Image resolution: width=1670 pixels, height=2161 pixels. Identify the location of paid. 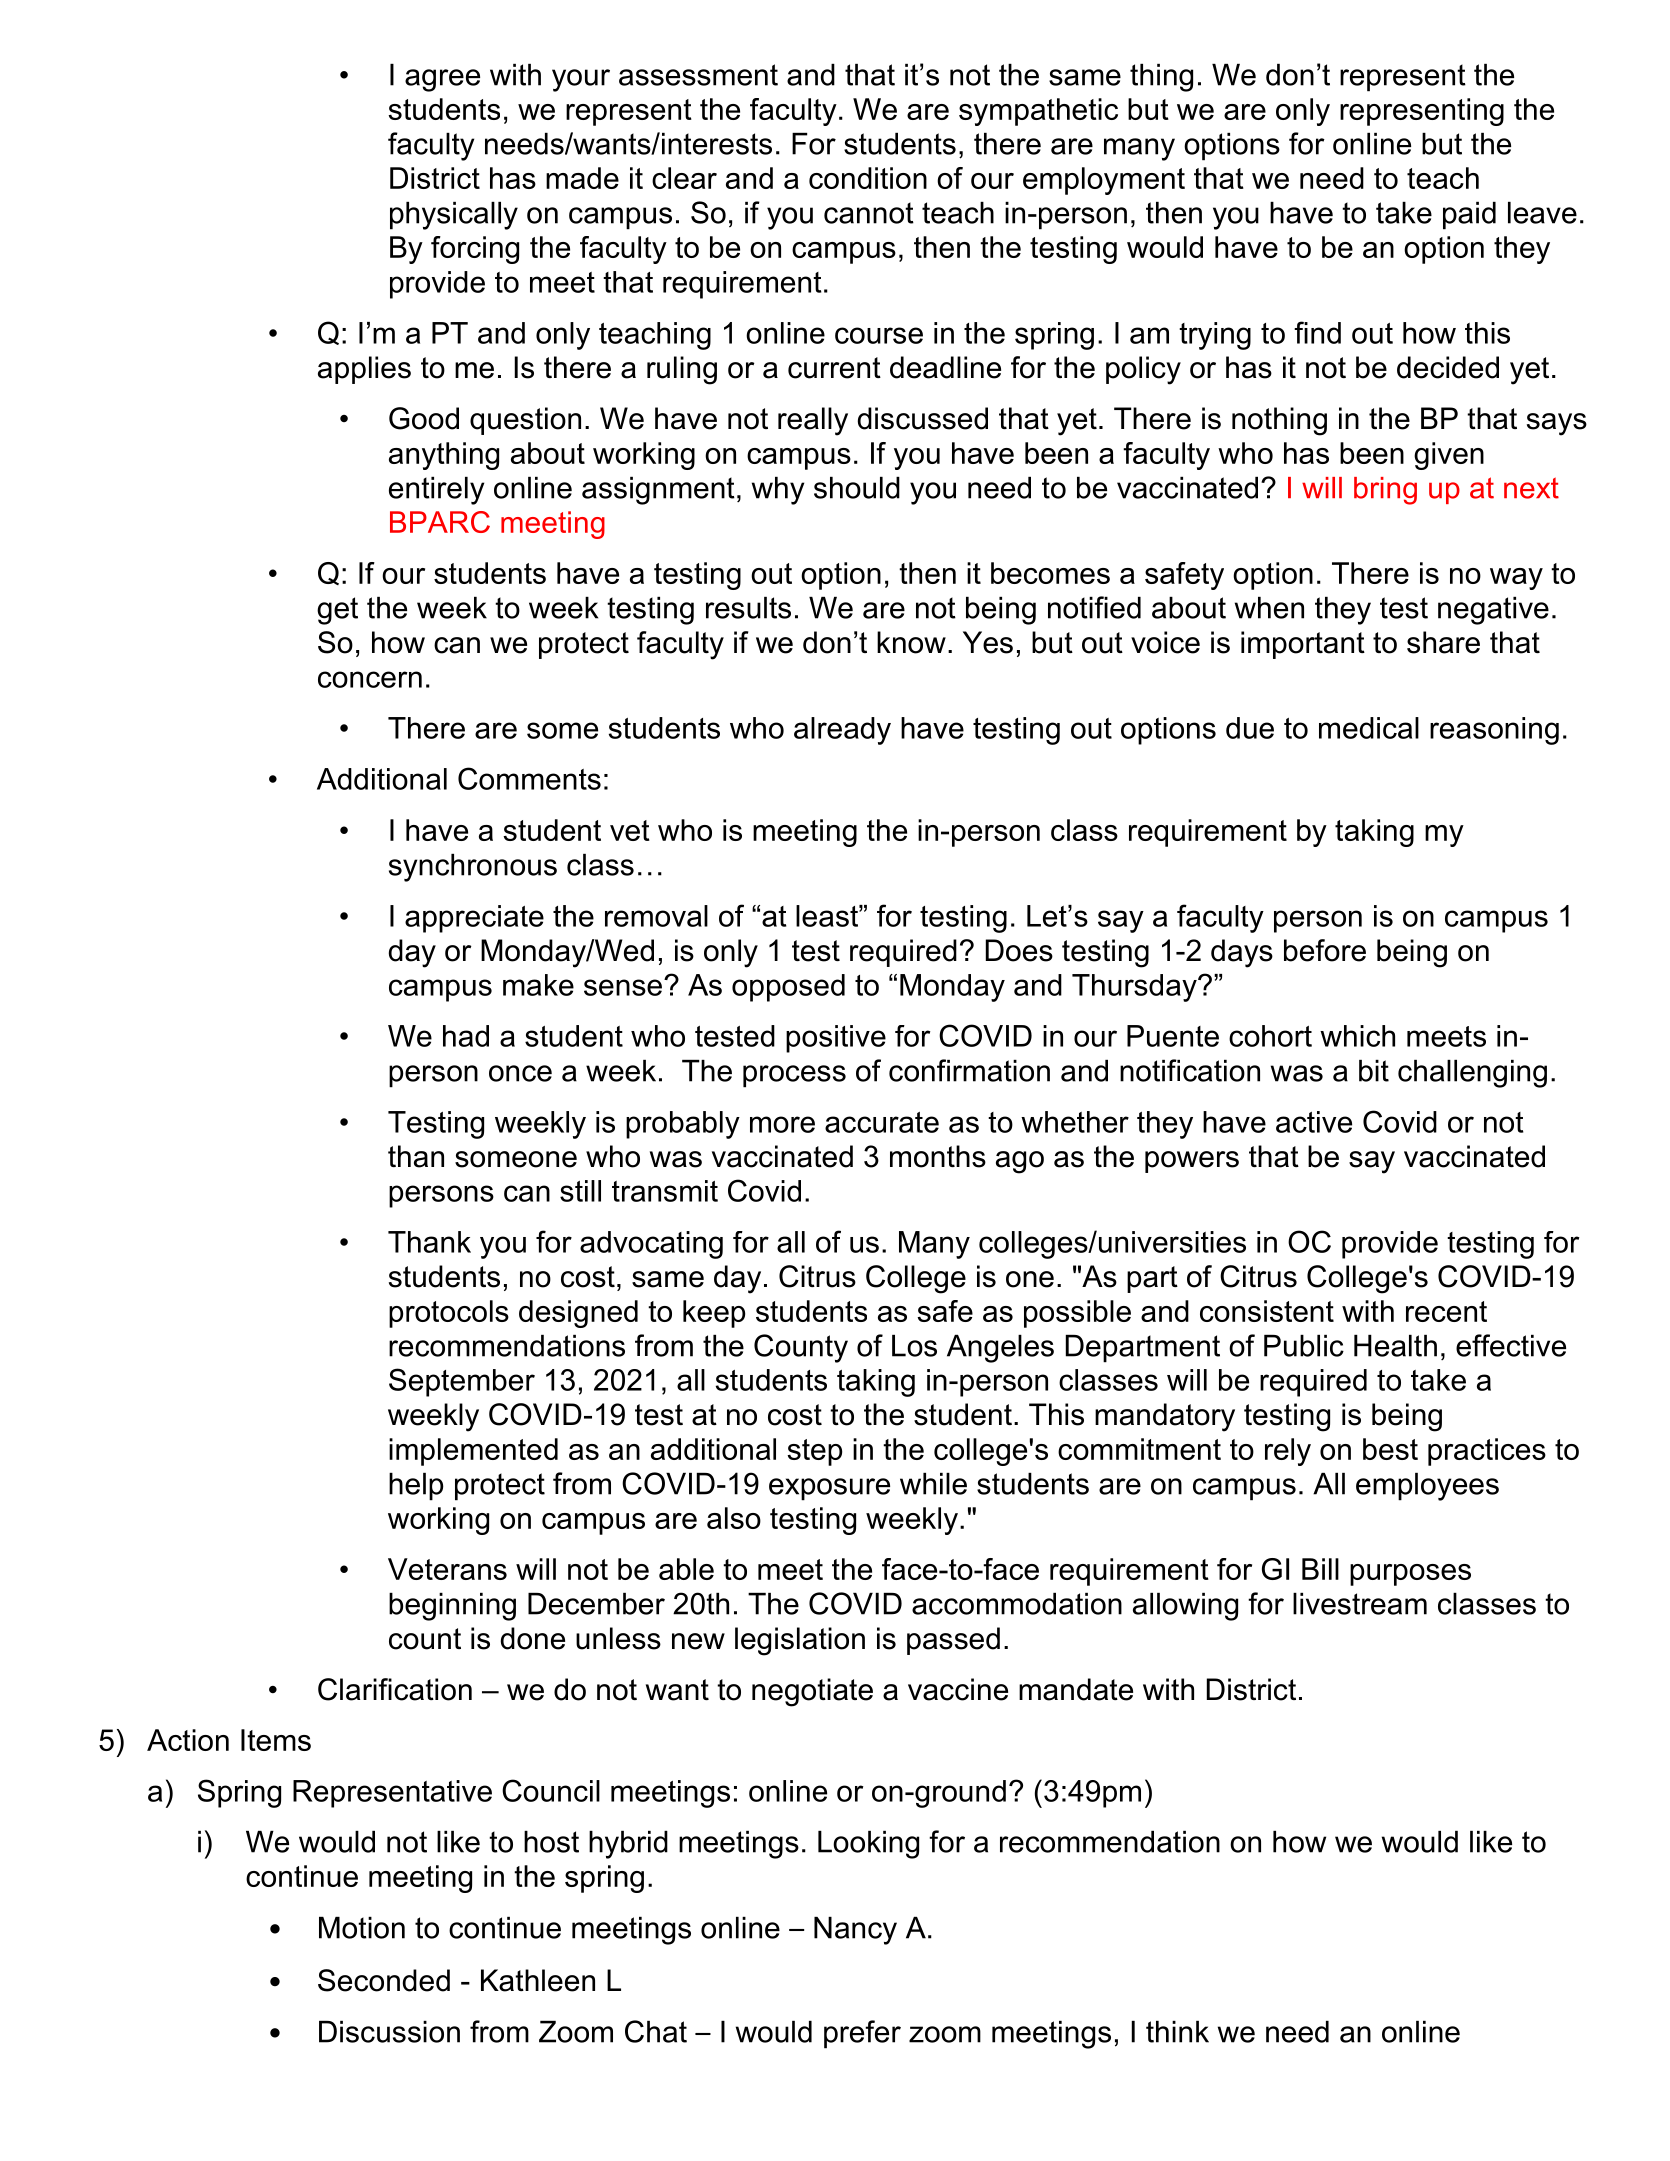
(1469, 216).
